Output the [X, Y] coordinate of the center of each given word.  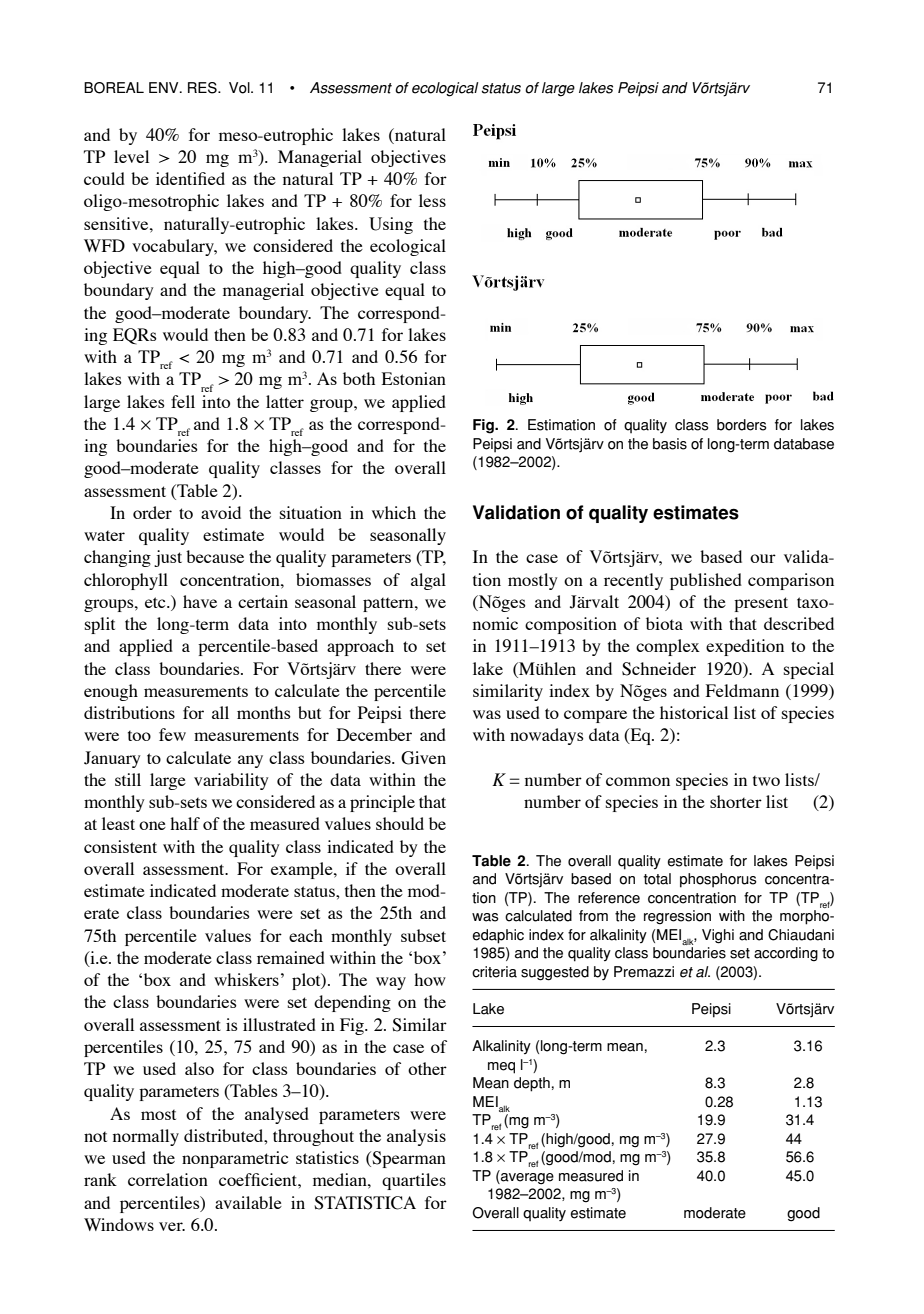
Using [391, 225]
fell [183, 401]
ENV [165, 87]
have [200, 601]
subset [423, 935]
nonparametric [235, 1159]
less [432, 200]
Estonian [414, 378]
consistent [120, 846]
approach [360, 647]
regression [677, 917]
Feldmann [742, 690]
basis [670, 444]
